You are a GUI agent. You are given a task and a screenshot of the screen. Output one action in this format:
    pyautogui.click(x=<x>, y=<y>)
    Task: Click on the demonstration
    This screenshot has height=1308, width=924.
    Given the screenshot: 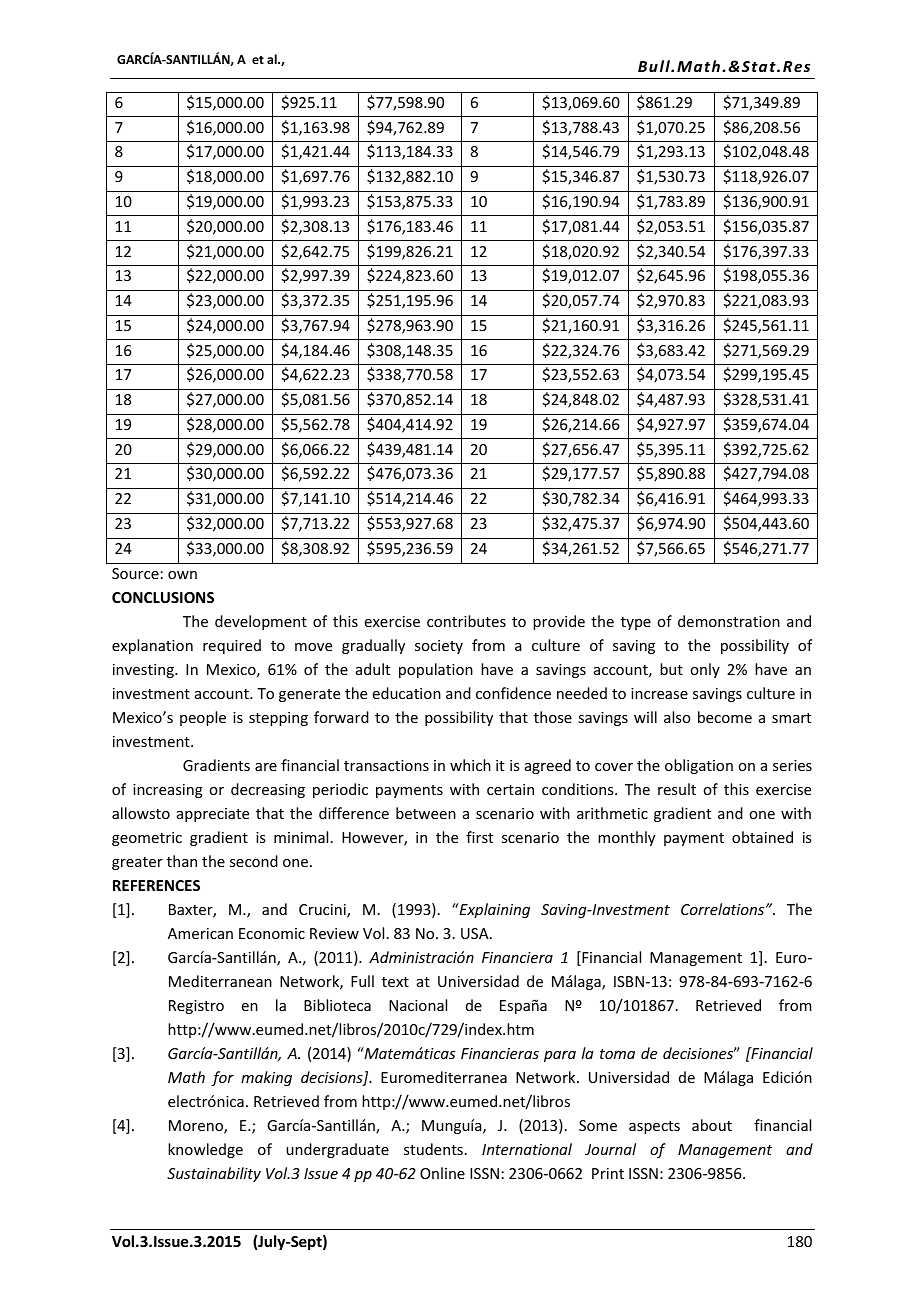 What is the action you would take?
    pyautogui.click(x=729, y=621)
